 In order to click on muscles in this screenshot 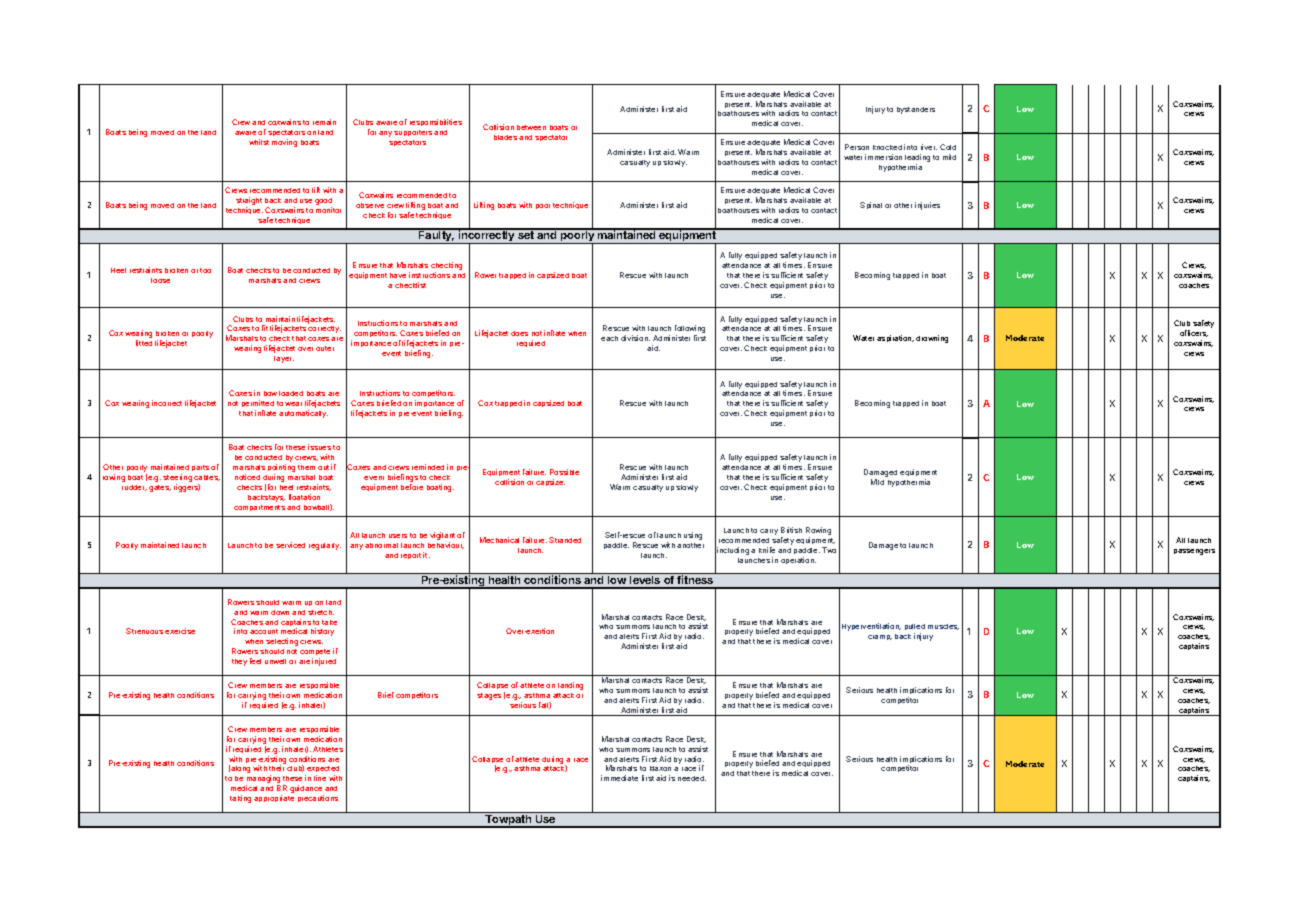, I will do `click(943, 627)`.
